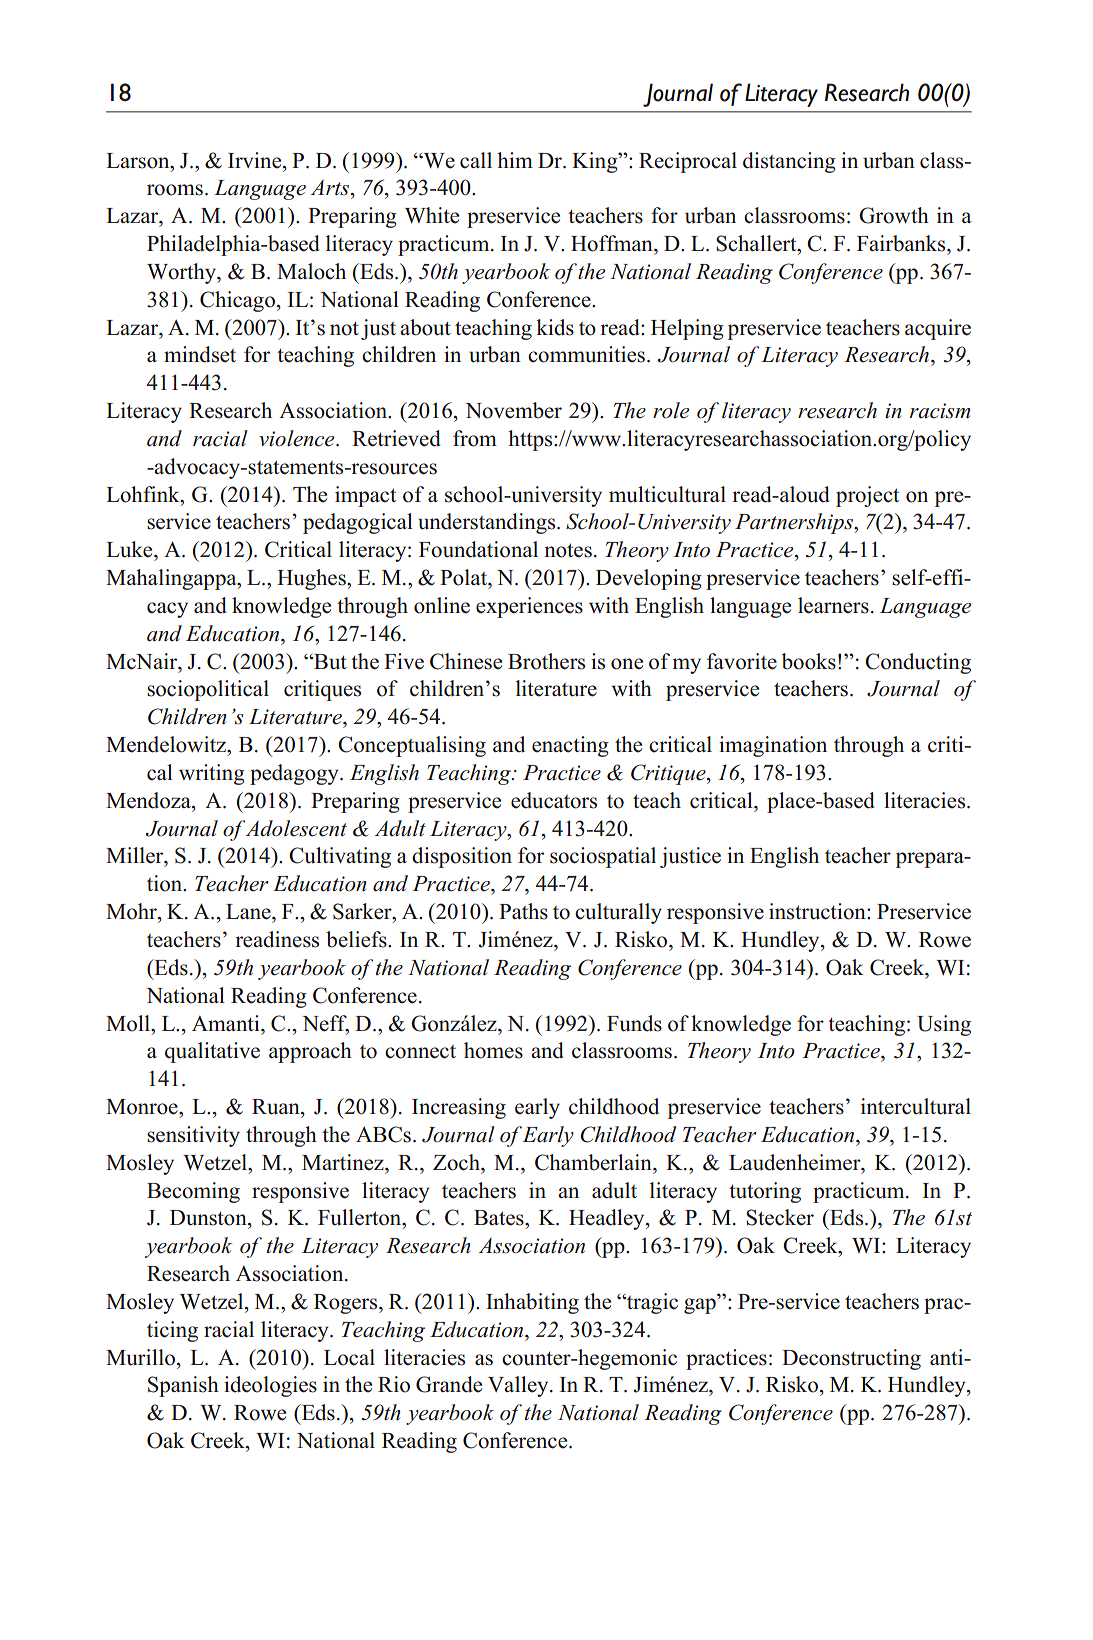  Describe the element at coordinates (894, 215) in the screenshot. I see `Growth` at that location.
